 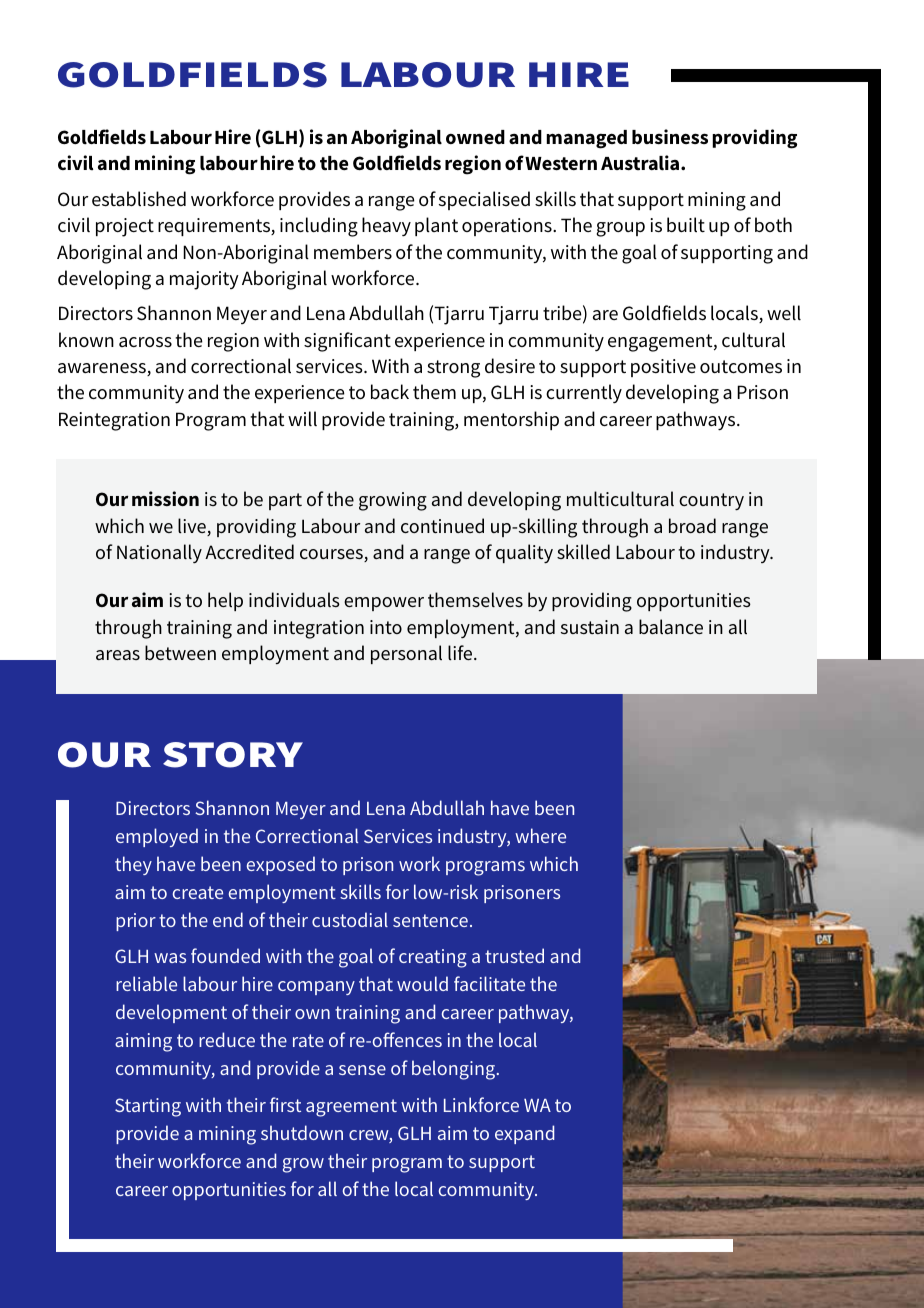 What do you see at coordinates (663, 368) in the screenshot?
I see `positive` at bounding box center [663, 368].
